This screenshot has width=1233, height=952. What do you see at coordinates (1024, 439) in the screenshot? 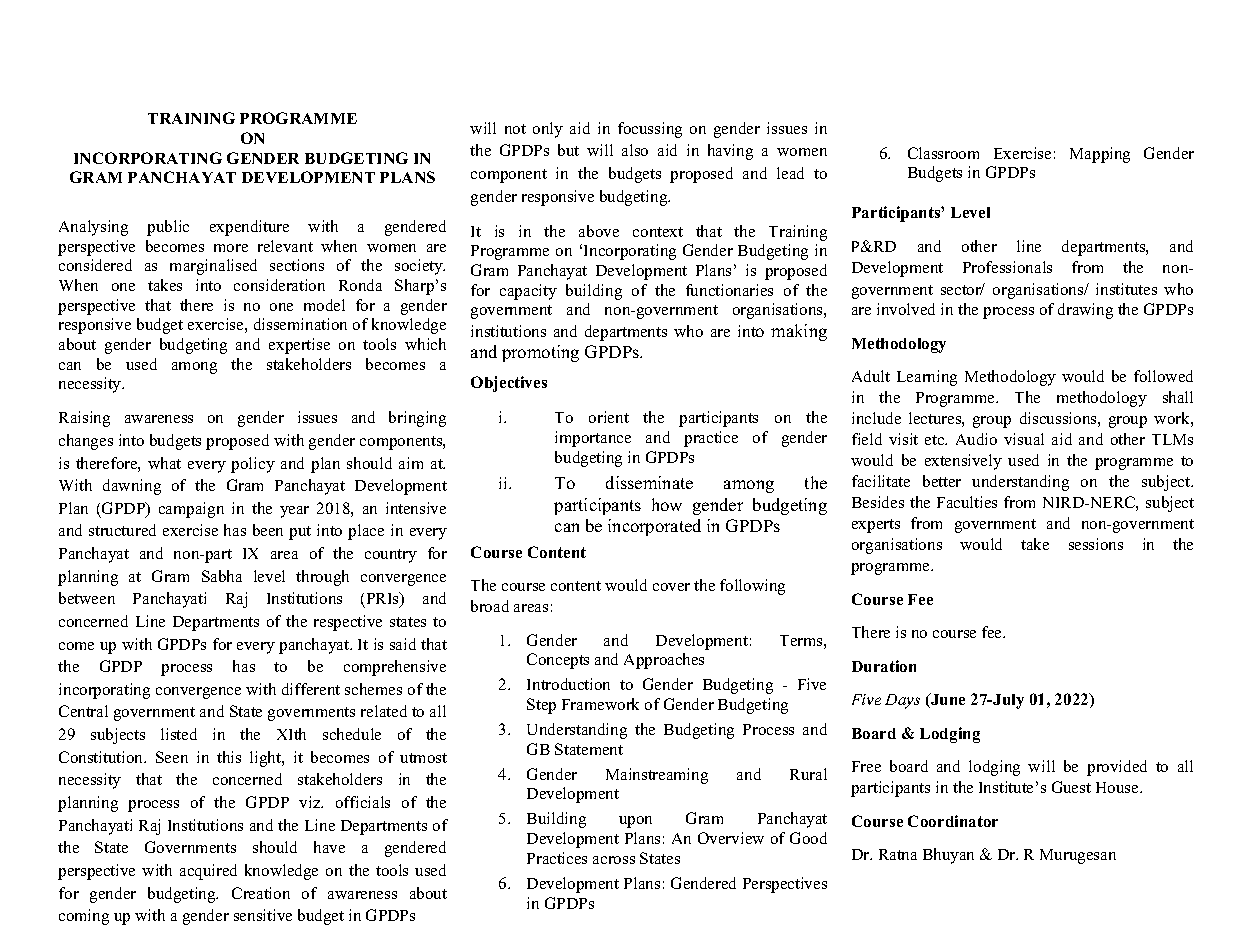
I see `visual` at bounding box center [1024, 439].
